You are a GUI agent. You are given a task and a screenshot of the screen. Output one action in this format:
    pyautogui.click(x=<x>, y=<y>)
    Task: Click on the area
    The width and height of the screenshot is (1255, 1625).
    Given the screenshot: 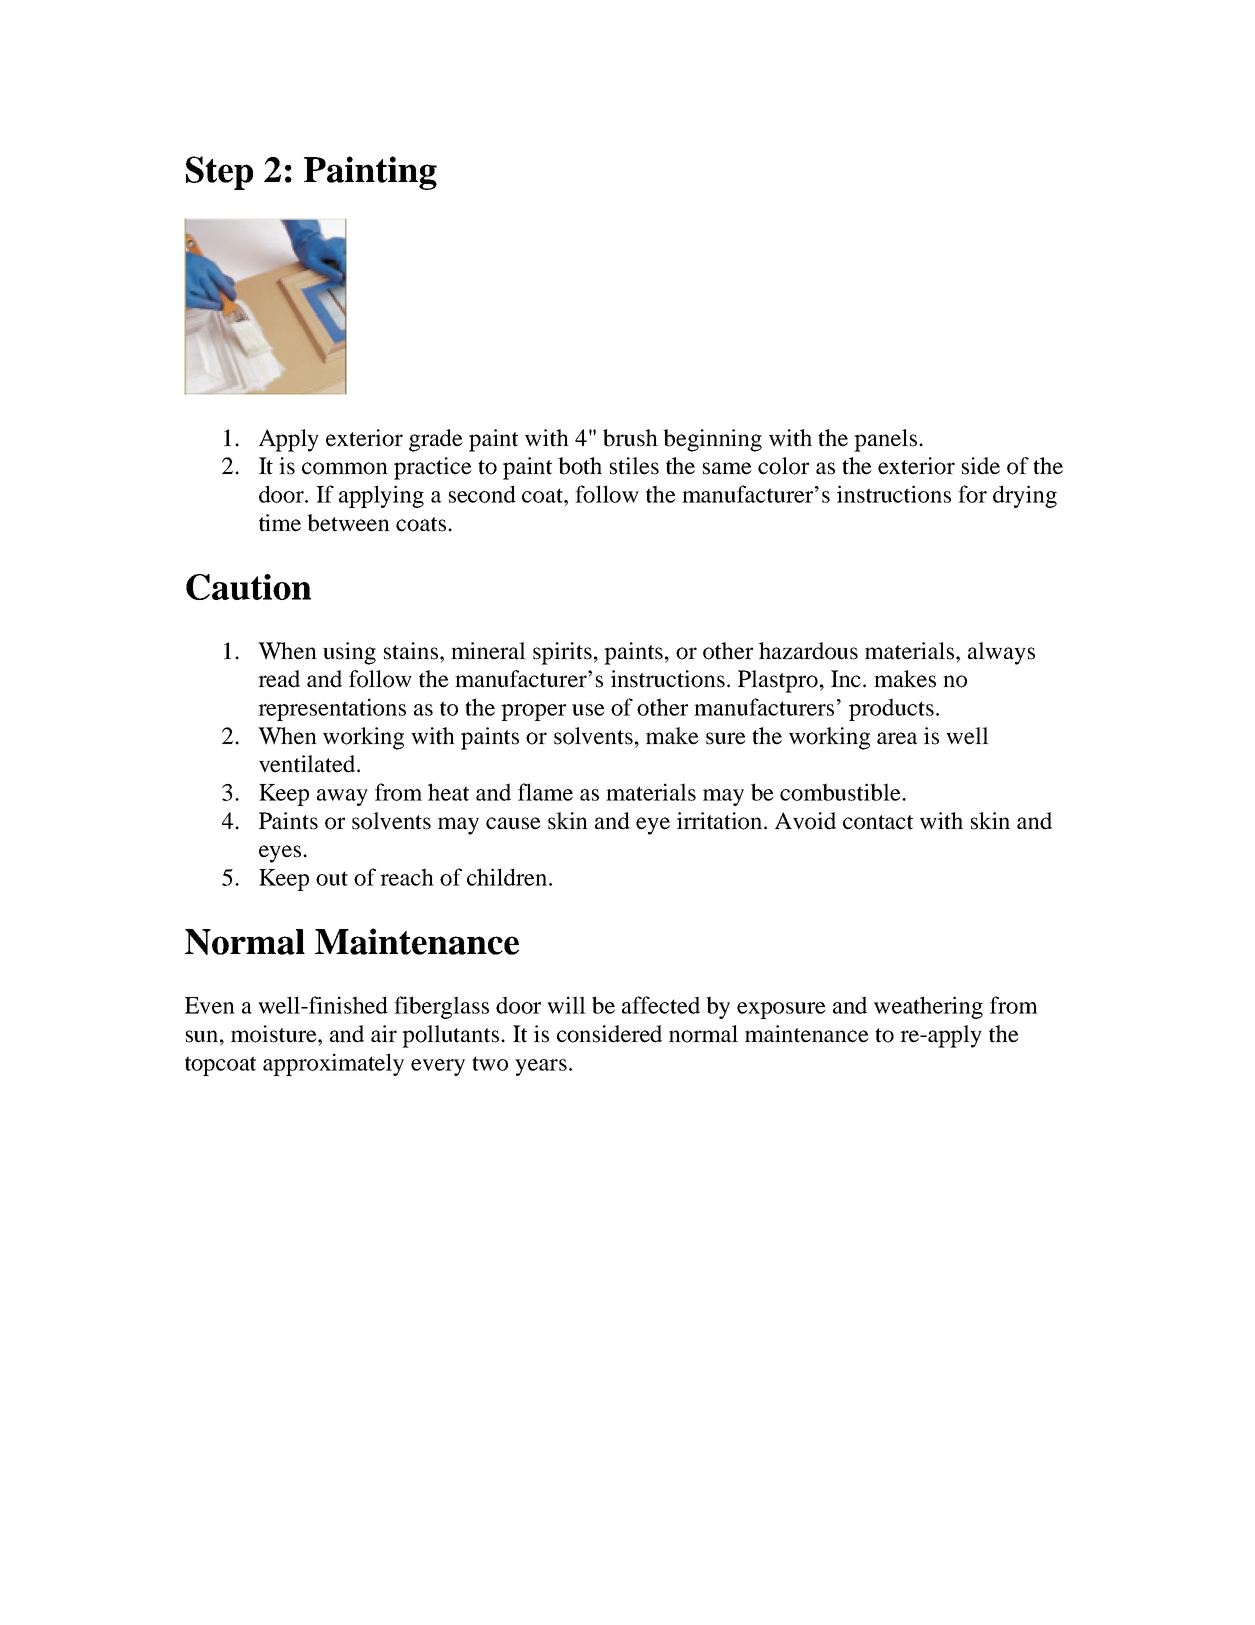 What is the action you would take?
    pyautogui.click(x=897, y=738)
